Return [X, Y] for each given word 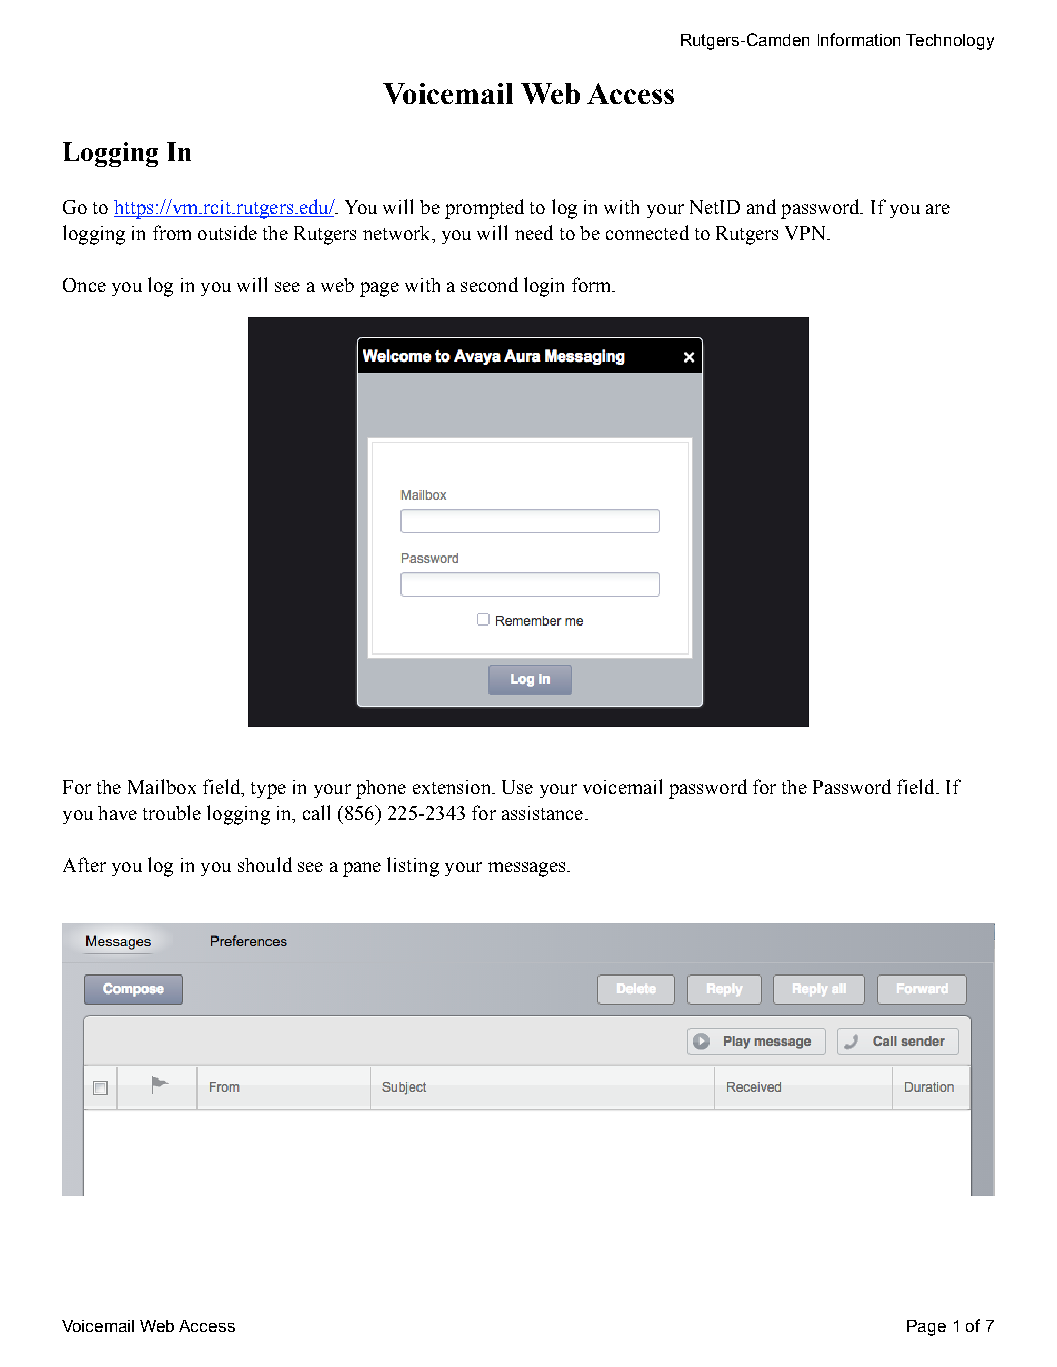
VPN [806, 233]
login [544, 287]
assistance [544, 813]
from [172, 232]
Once [84, 285]
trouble [172, 812]
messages [528, 869]
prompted [484, 209]
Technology [950, 42]
